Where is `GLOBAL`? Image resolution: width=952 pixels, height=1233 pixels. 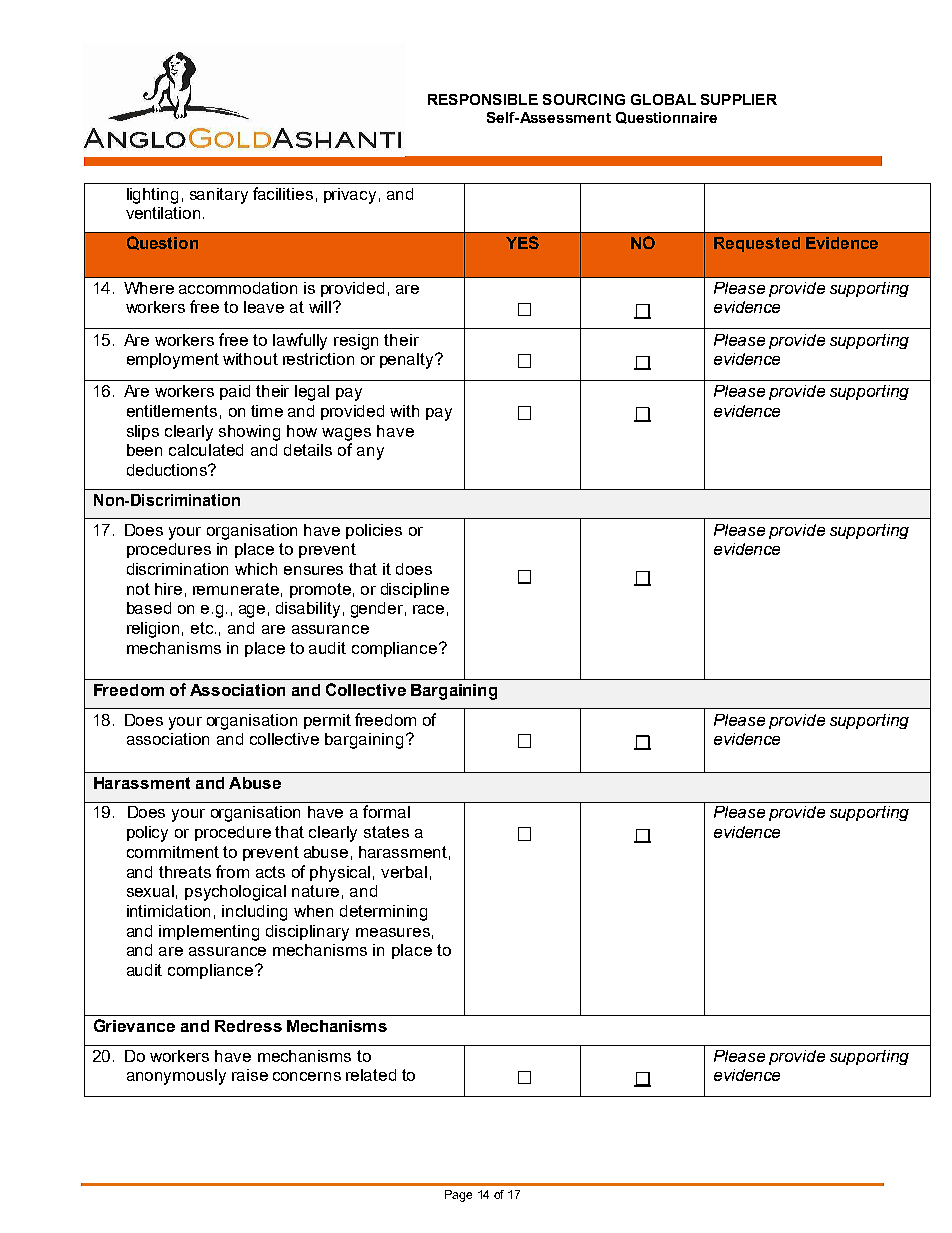 GLOBAL is located at coordinates (663, 99).
